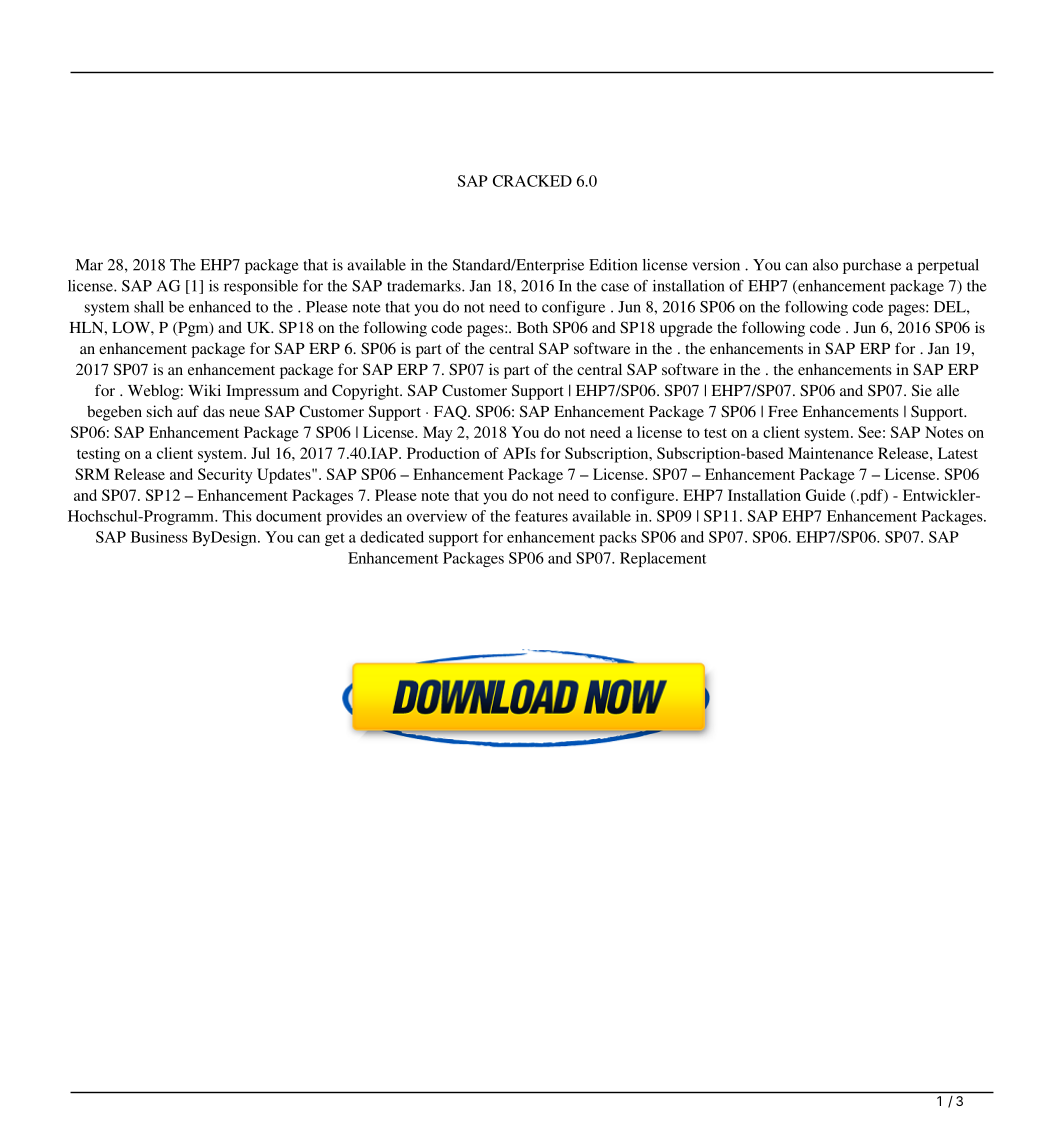  I want to click on Free, so click(783, 411).
